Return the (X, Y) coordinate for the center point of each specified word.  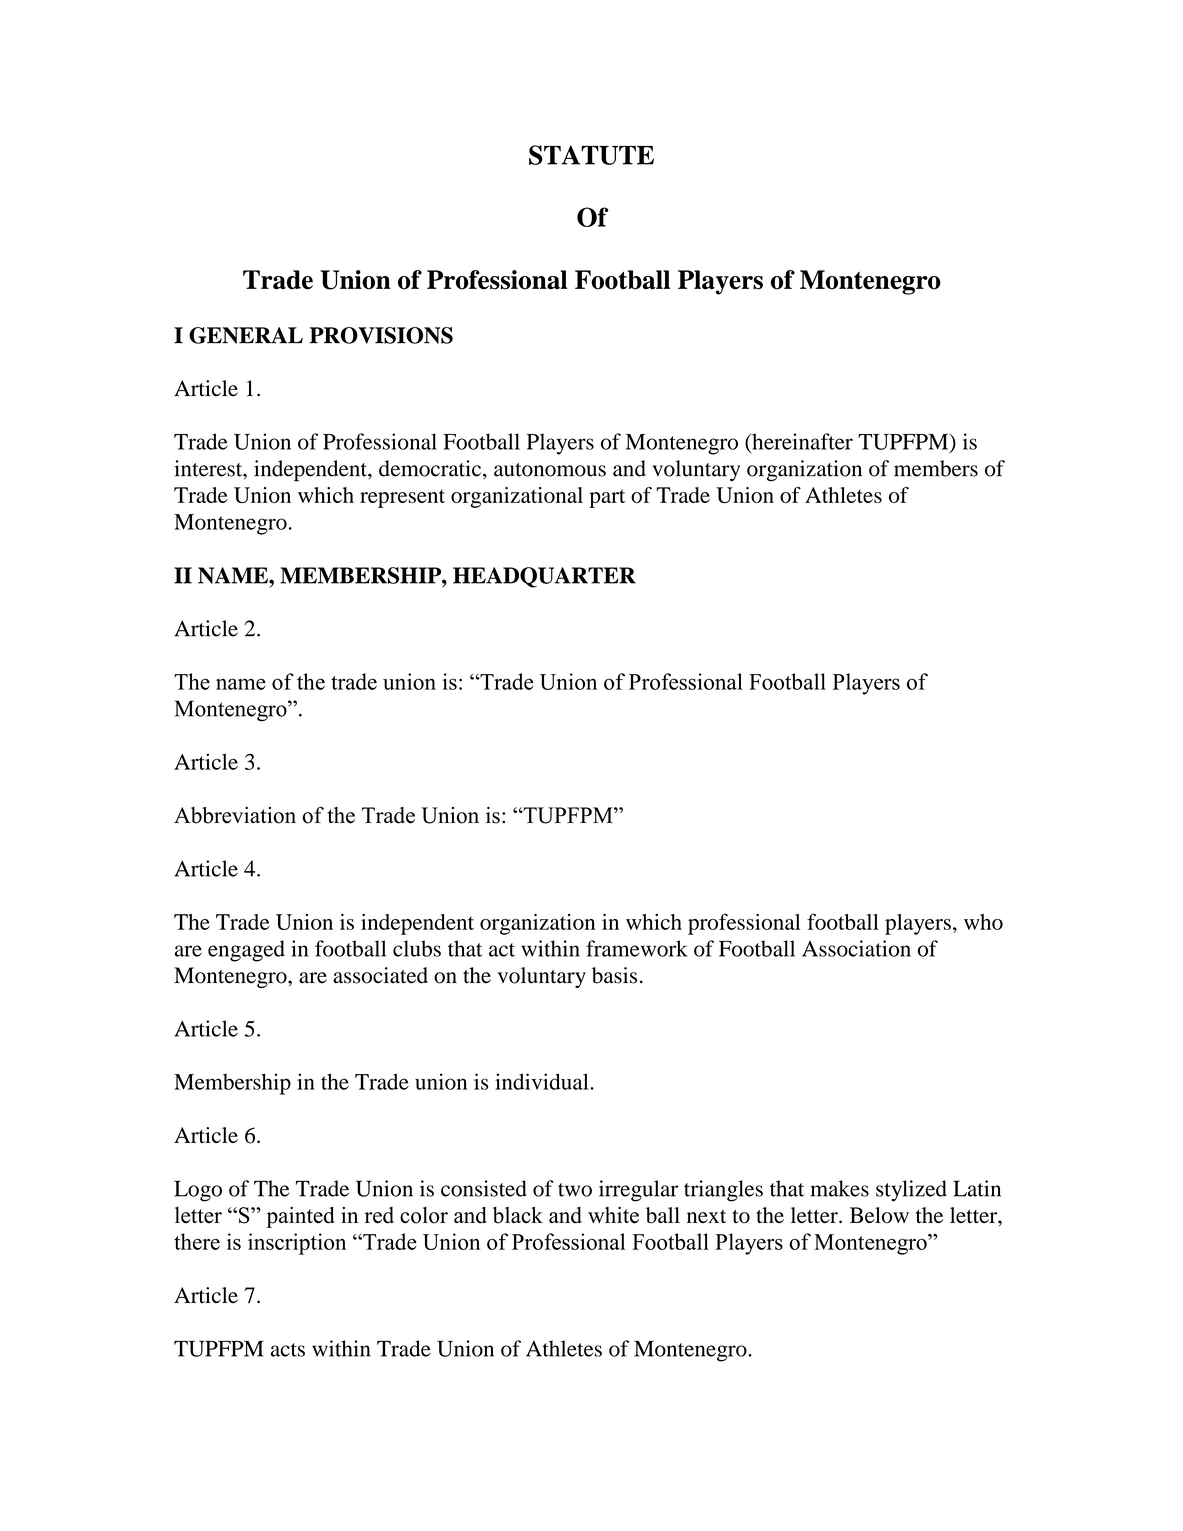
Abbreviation (235, 815)
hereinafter (801, 442)
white (613, 1215)
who (983, 922)
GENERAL (246, 335)
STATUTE (591, 155)
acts (288, 1350)
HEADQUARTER (544, 577)
